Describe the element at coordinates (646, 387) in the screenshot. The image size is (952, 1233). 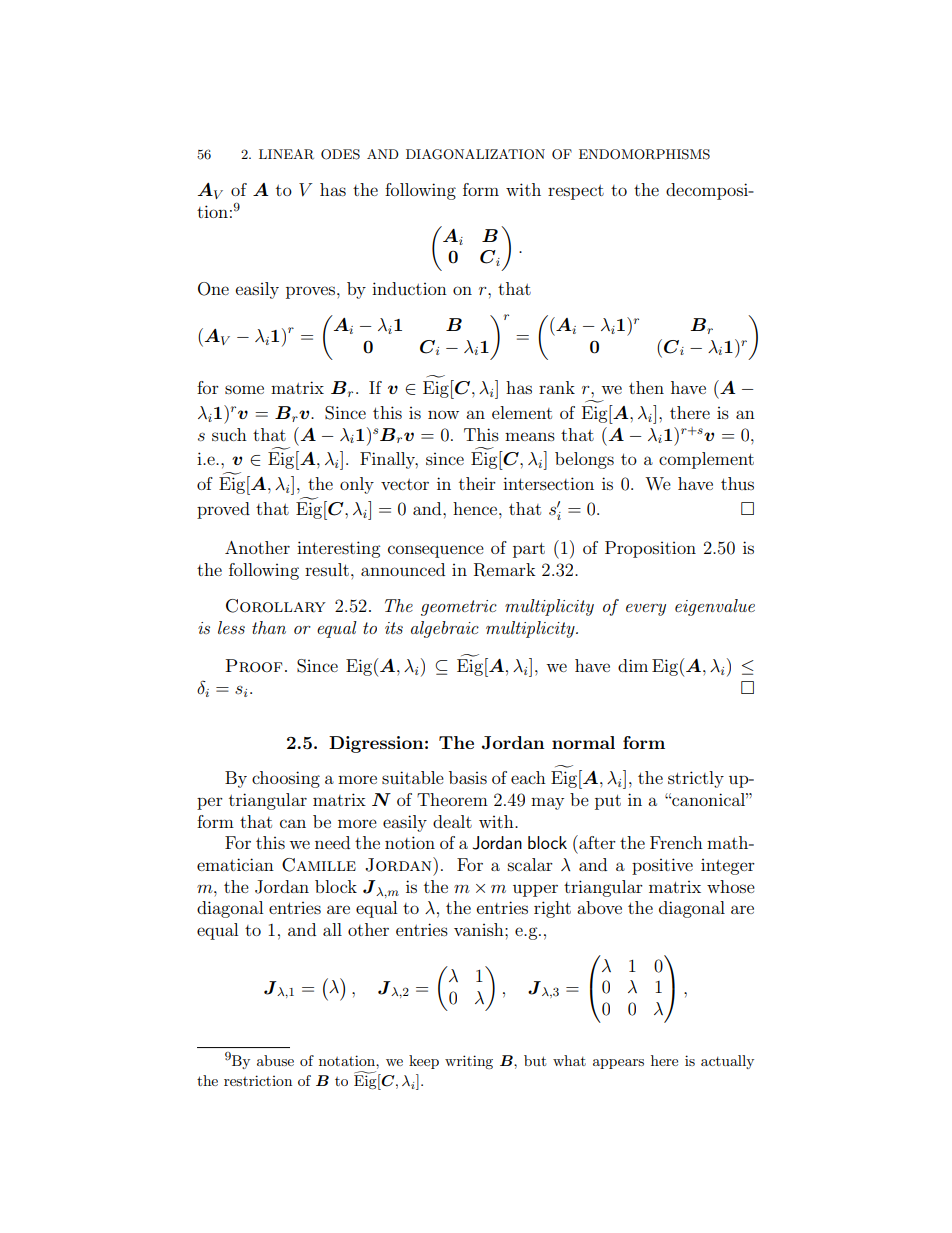
I see `then` at that location.
